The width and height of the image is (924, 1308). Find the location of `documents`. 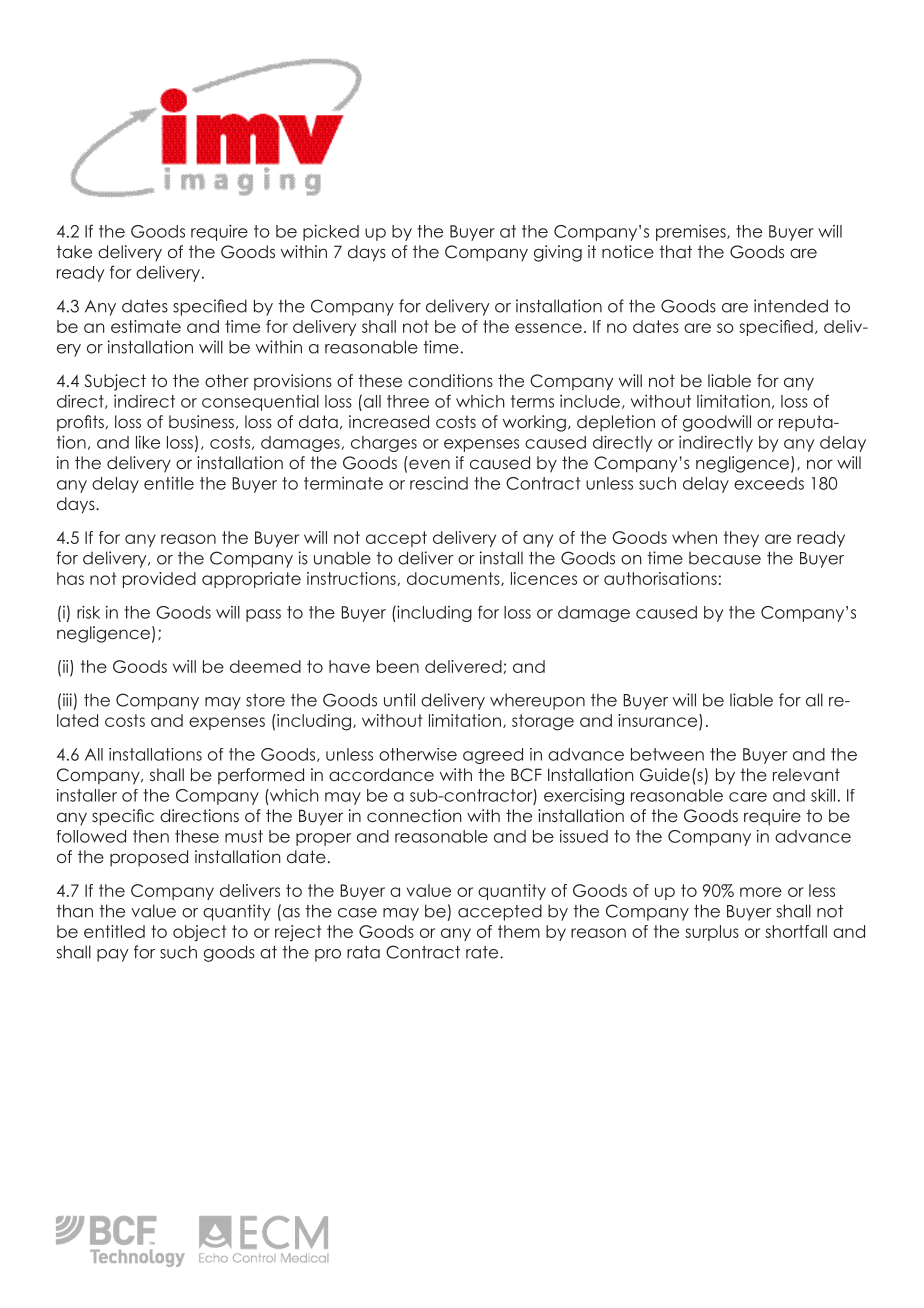

documents is located at coordinates (454, 579).
